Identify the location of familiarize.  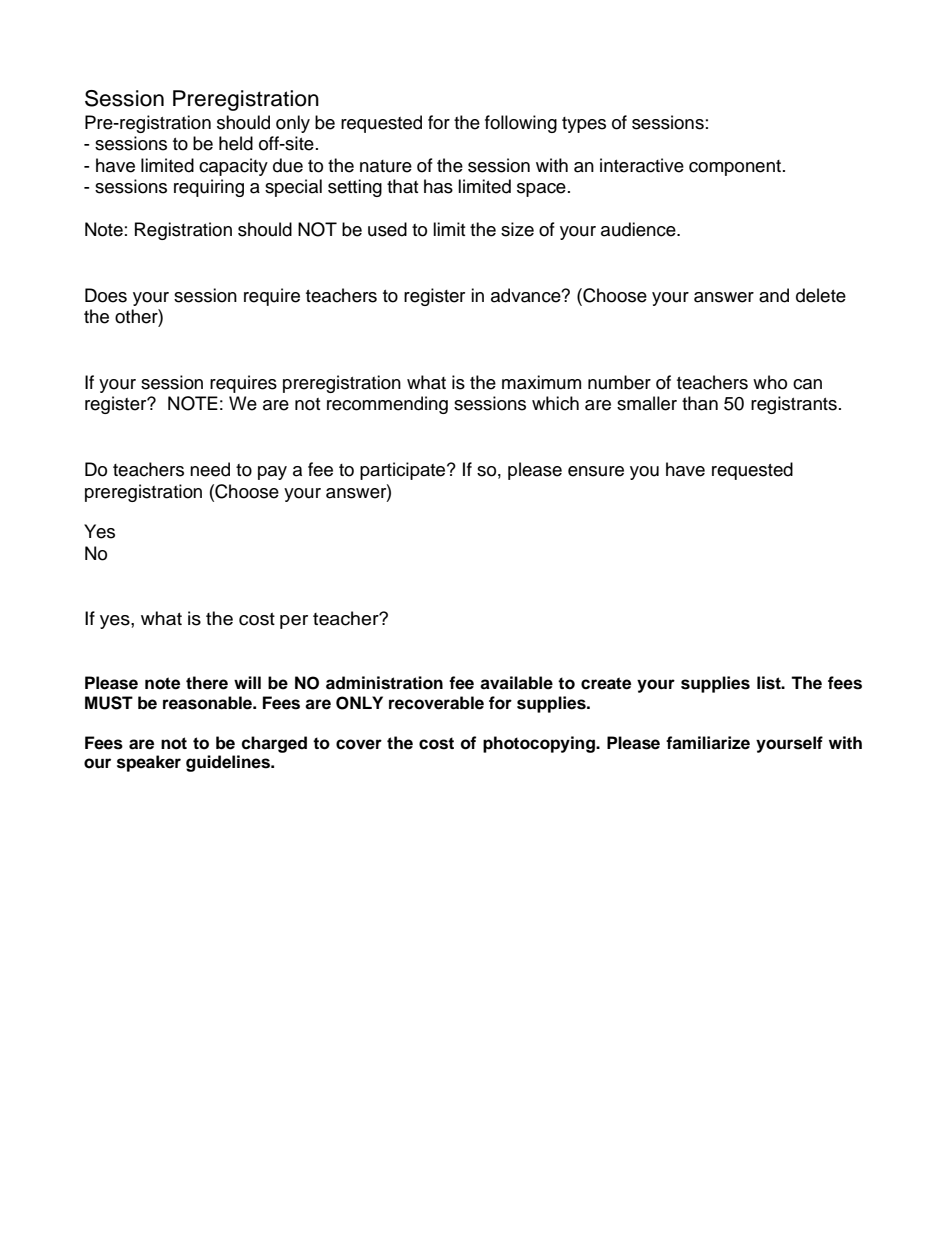
(708, 743).
